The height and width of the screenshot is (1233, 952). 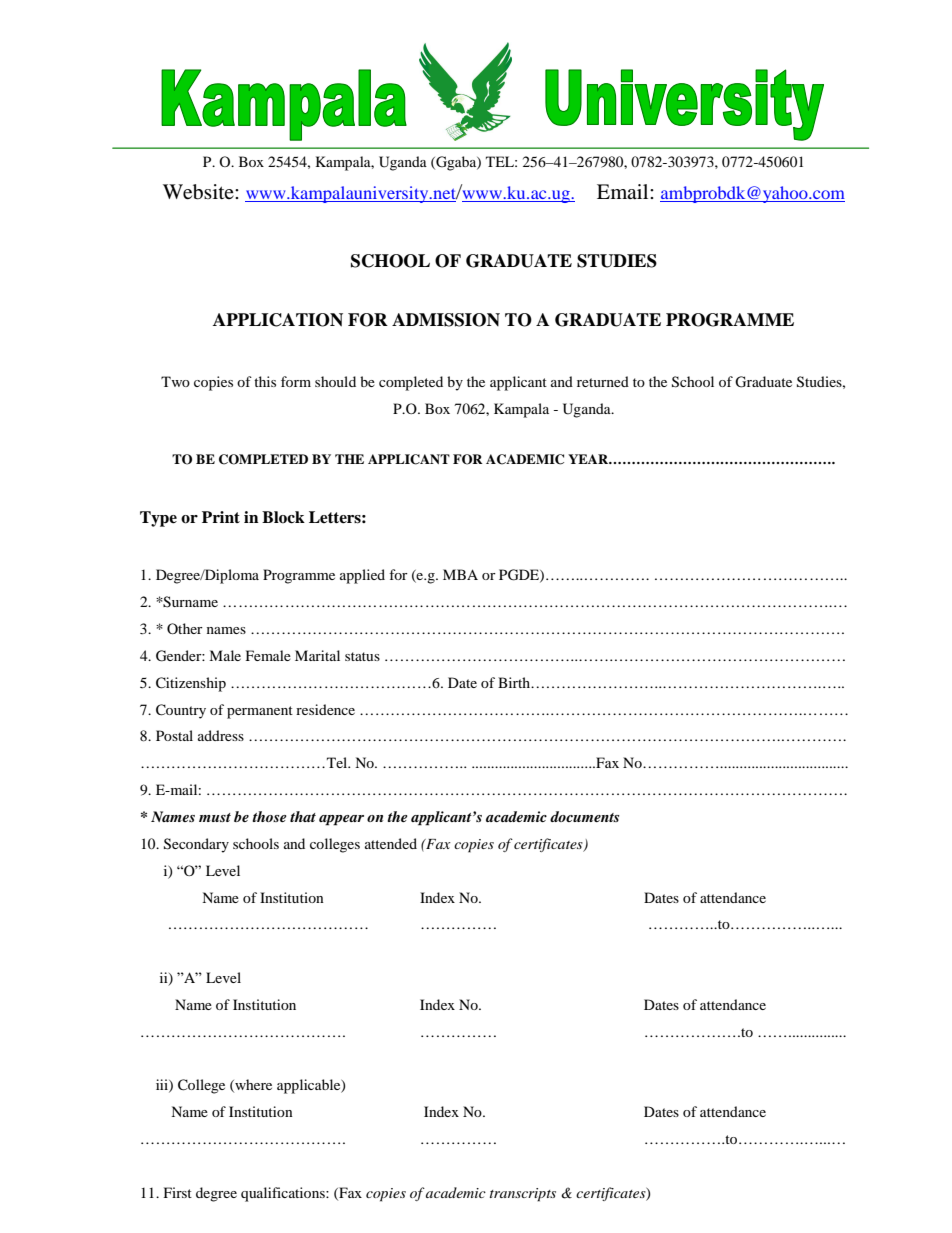 I want to click on should, so click(x=335, y=381).
